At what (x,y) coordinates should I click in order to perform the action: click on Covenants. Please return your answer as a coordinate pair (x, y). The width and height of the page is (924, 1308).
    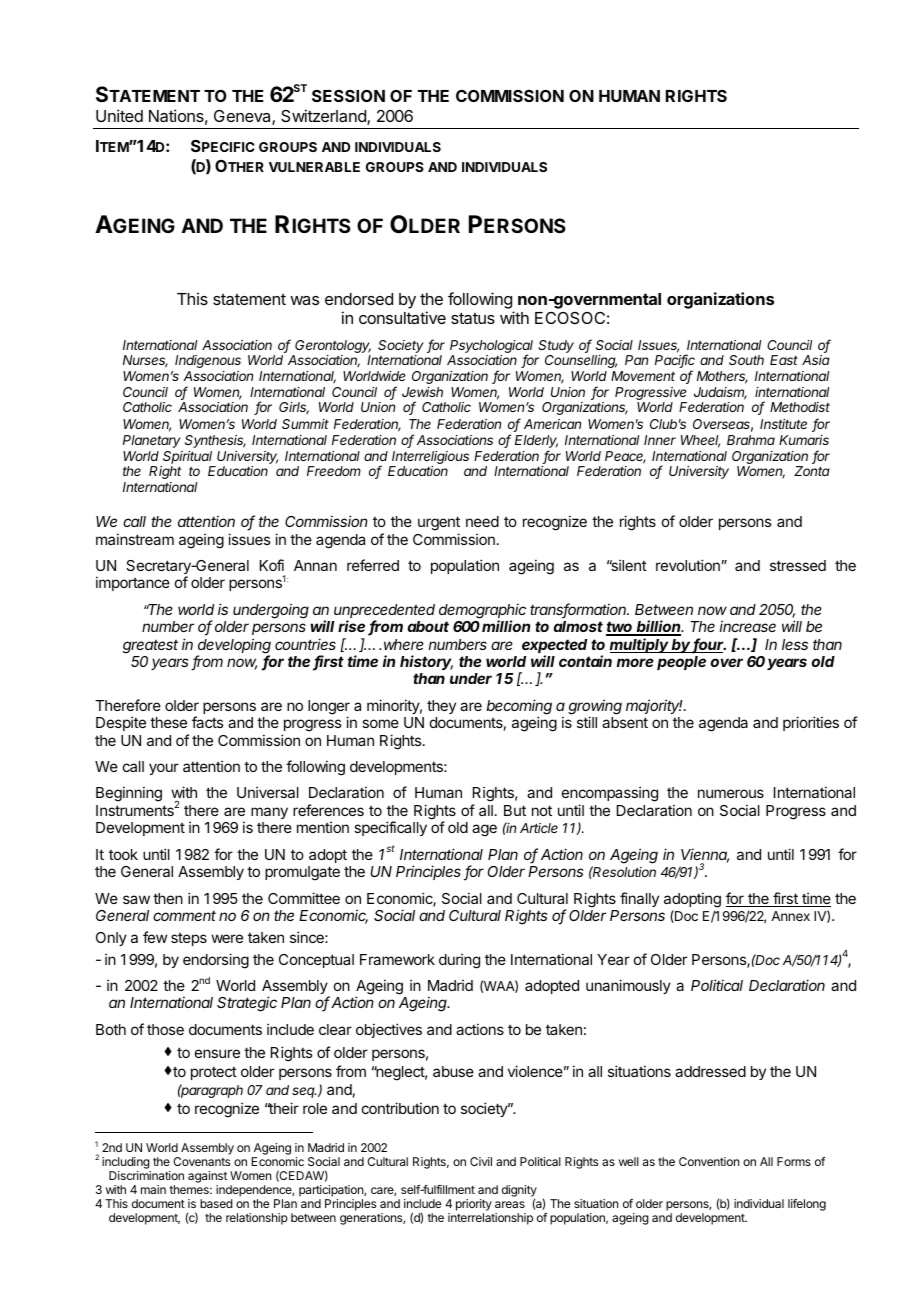
    Looking at the image, I should click on (201, 1161).
